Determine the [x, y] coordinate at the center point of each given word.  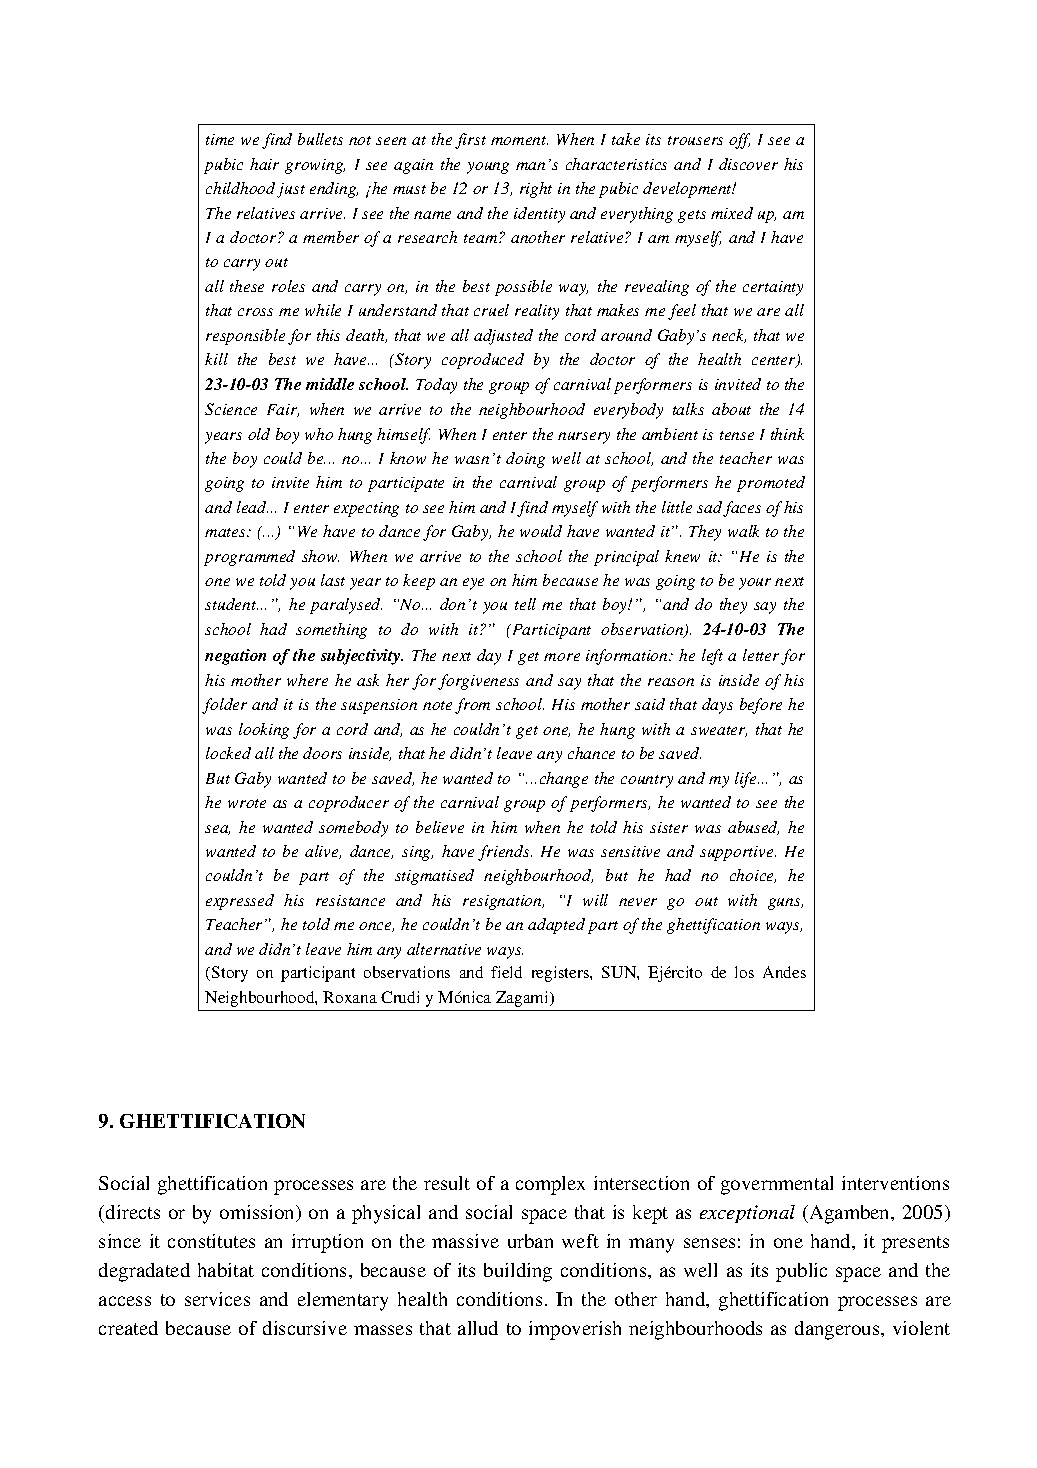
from [472, 706]
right [536, 190]
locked [228, 753]
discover [748, 164]
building [518, 1272]
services [217, 1299]
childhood [240, 188]
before [761, 706]
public [801, 1272]
